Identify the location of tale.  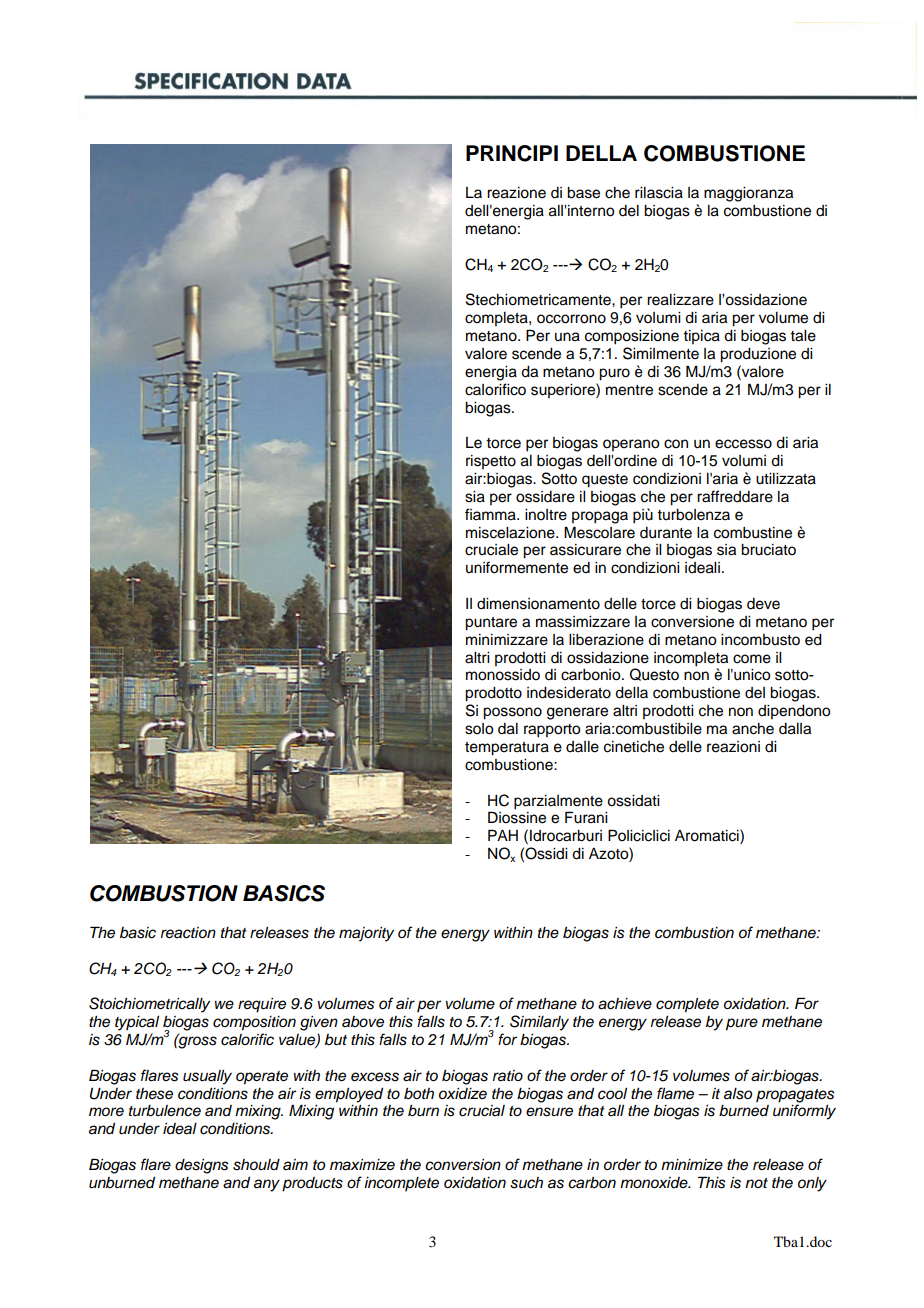
(803, 336).
